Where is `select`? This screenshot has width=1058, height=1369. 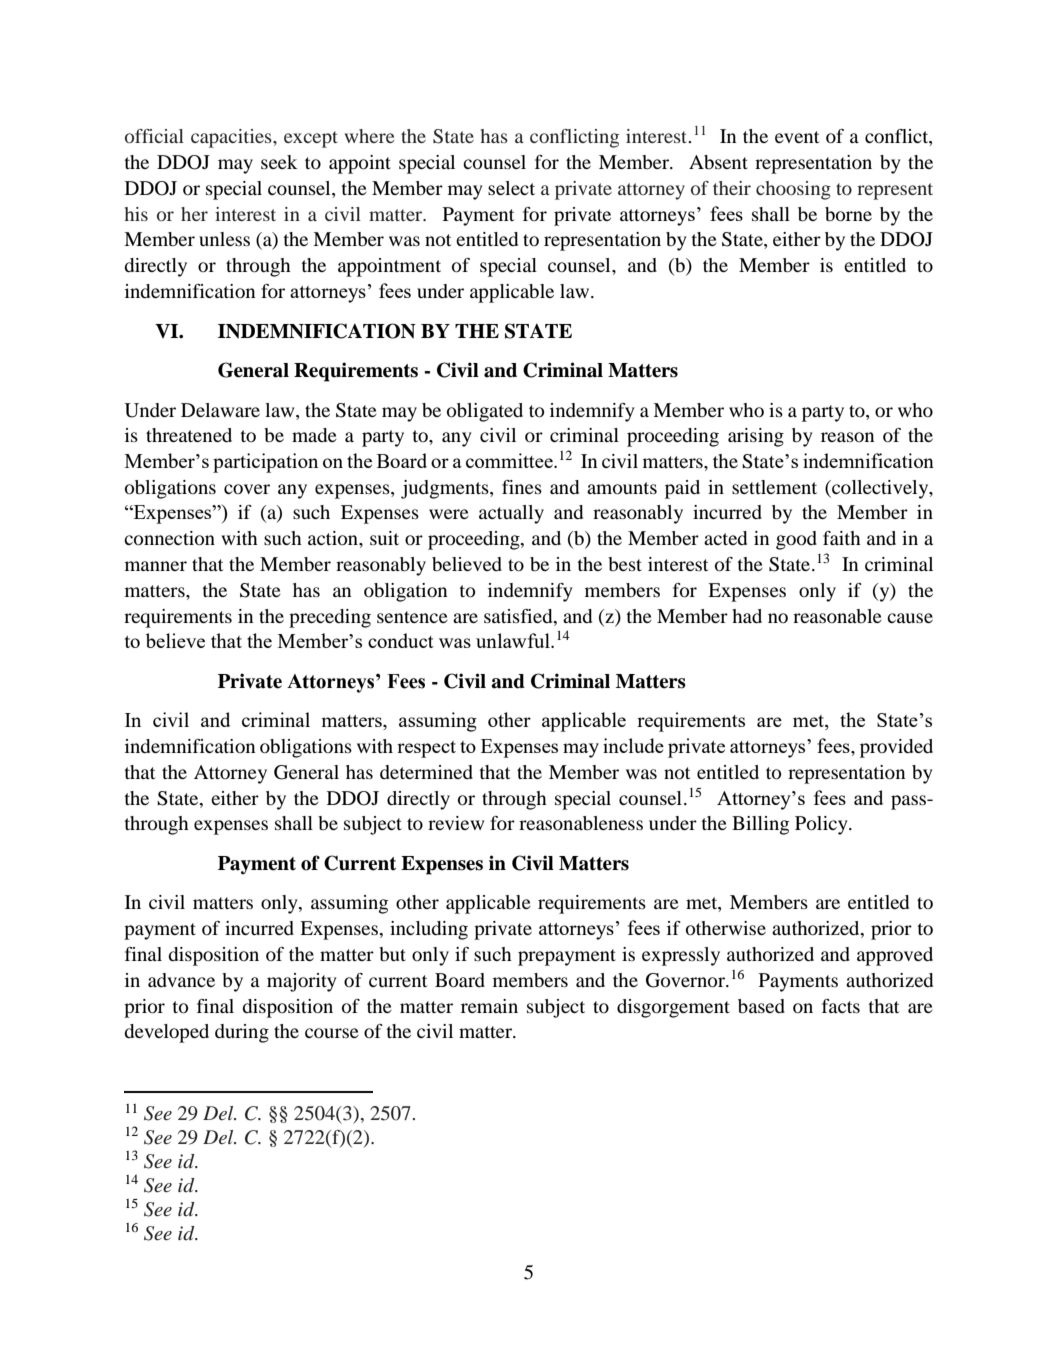
select is located at coordinates (511, 188).
